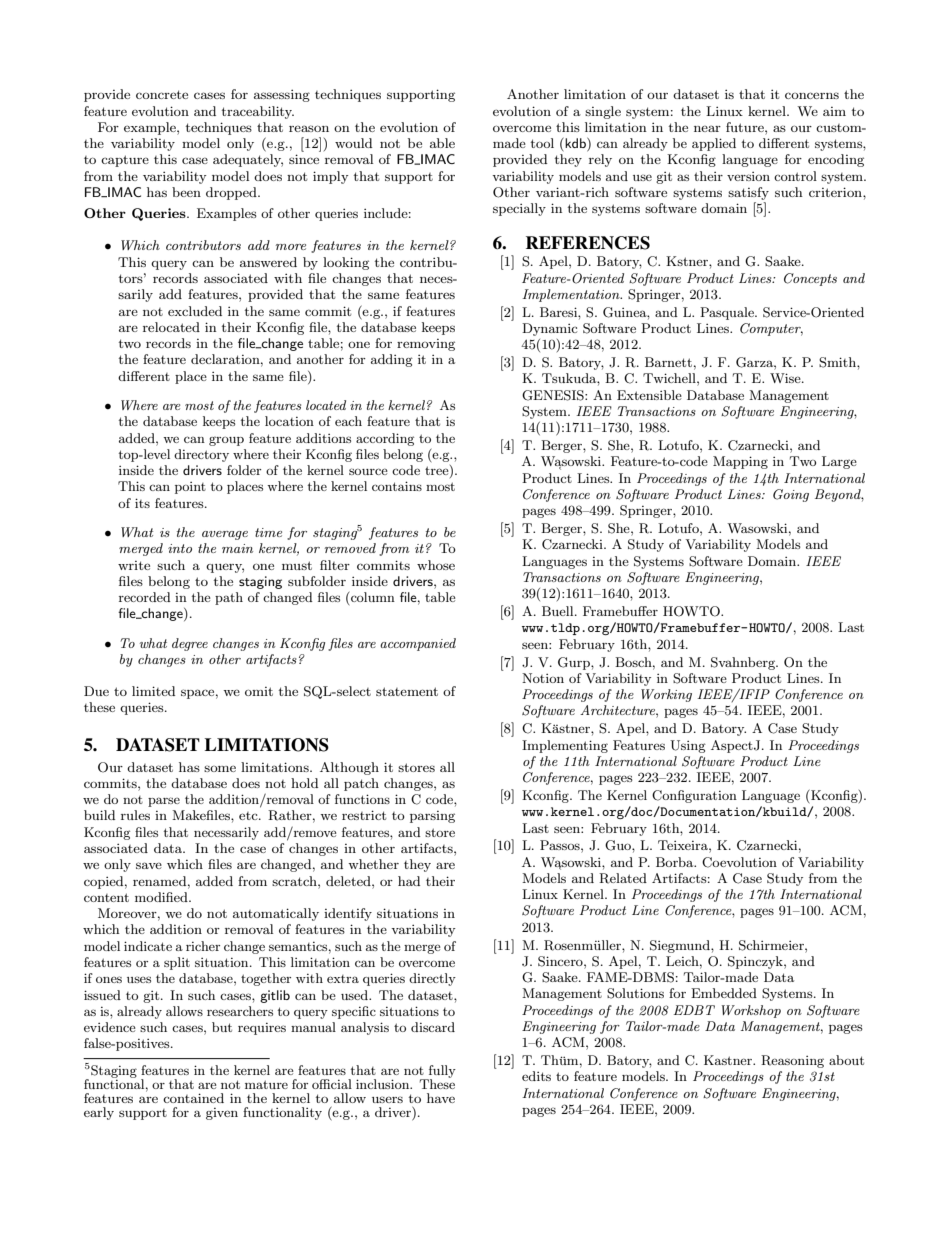 Image resolution: width=952 pixels, height=1233 pixels. Describe the element at coordinates (353, 143) in the screenshot. I see `would` at that location.
